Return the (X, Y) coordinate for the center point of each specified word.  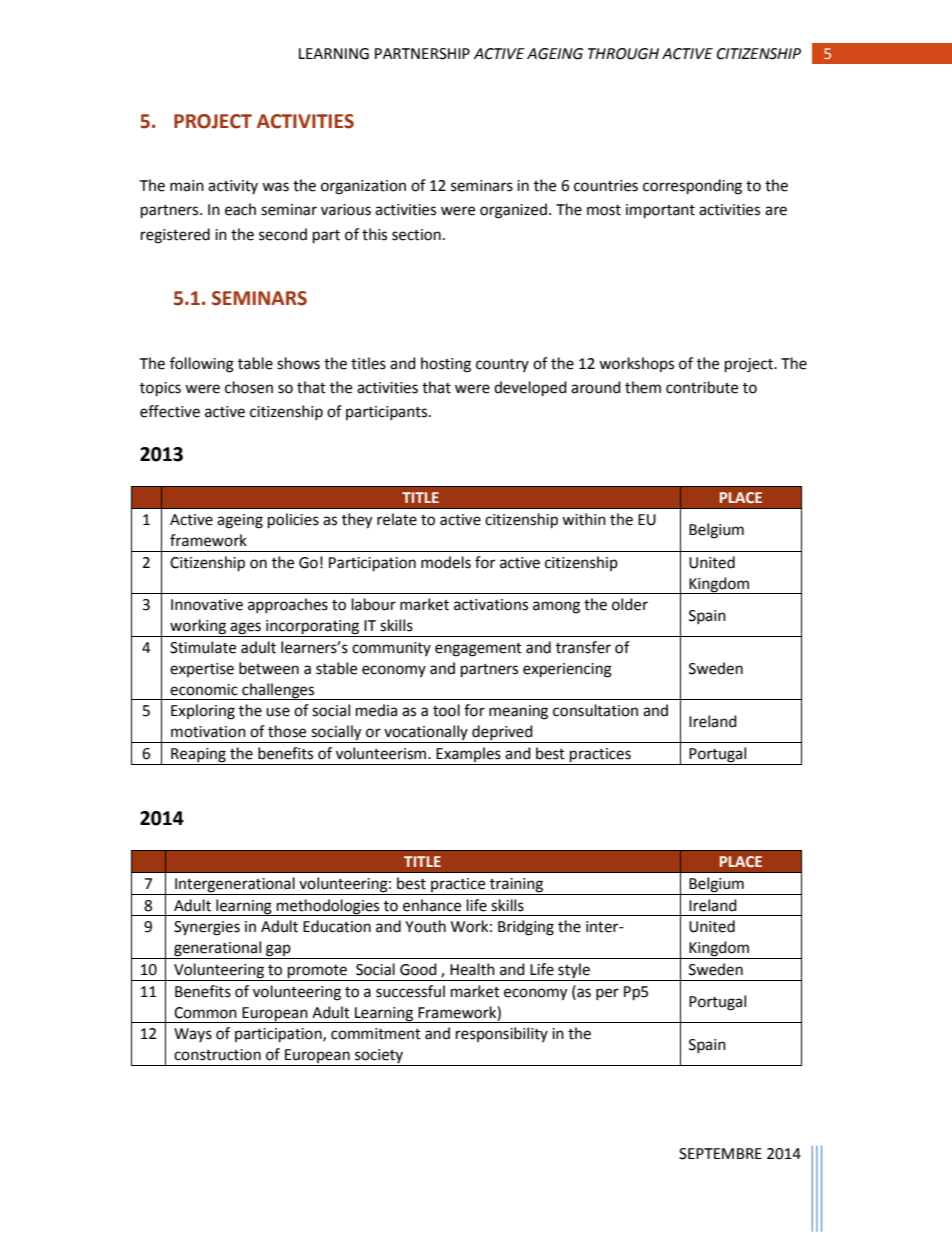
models (446, 562)
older (630, 604)
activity (233, 187)
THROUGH (623, 54)
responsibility (502, 1034)
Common (205, 1013)
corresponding (692, 187)
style (574, 970)
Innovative (207, 605)
